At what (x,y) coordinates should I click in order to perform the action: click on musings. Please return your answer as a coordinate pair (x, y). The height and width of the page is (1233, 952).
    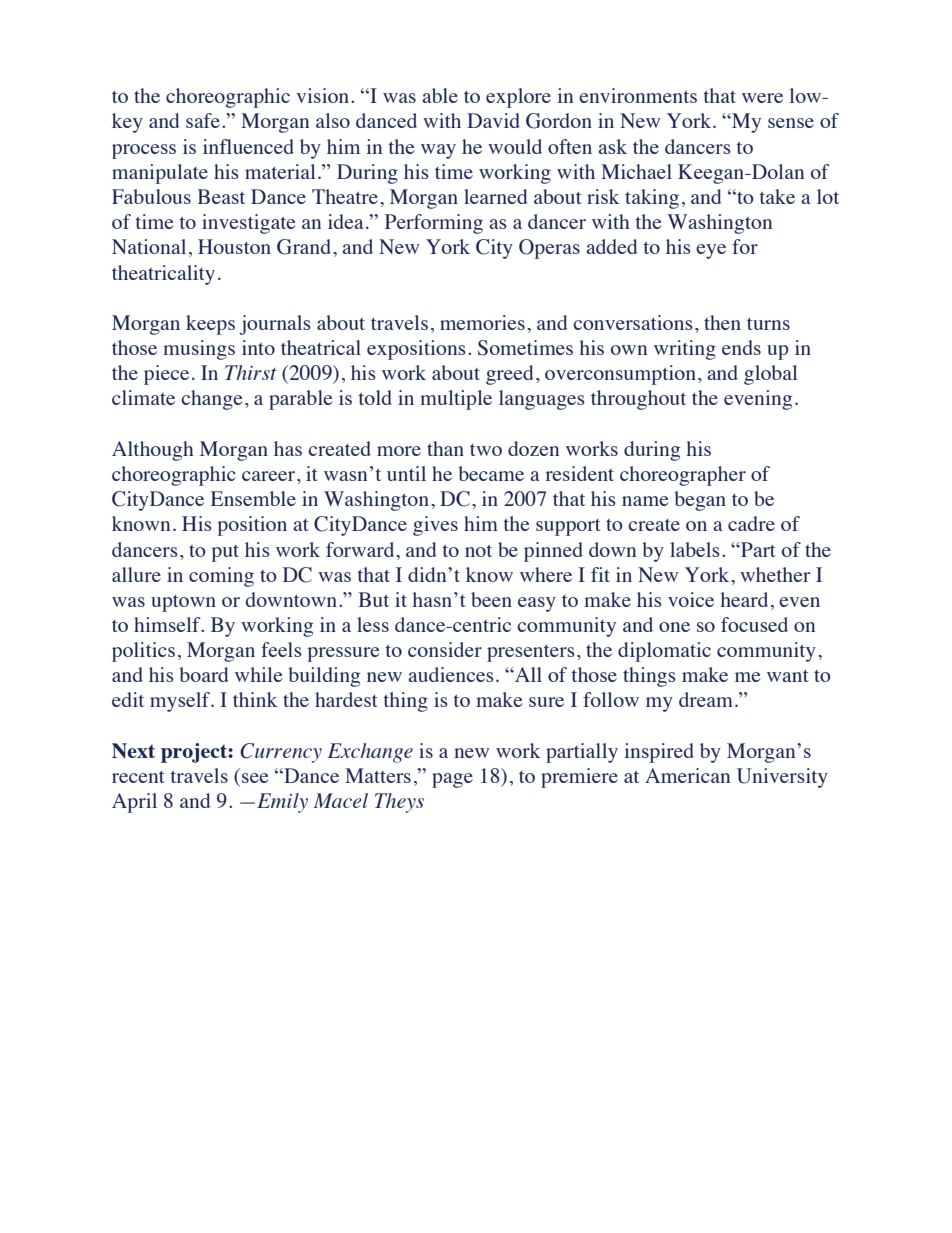
    Looking at the image, I should click on (199, 350).
